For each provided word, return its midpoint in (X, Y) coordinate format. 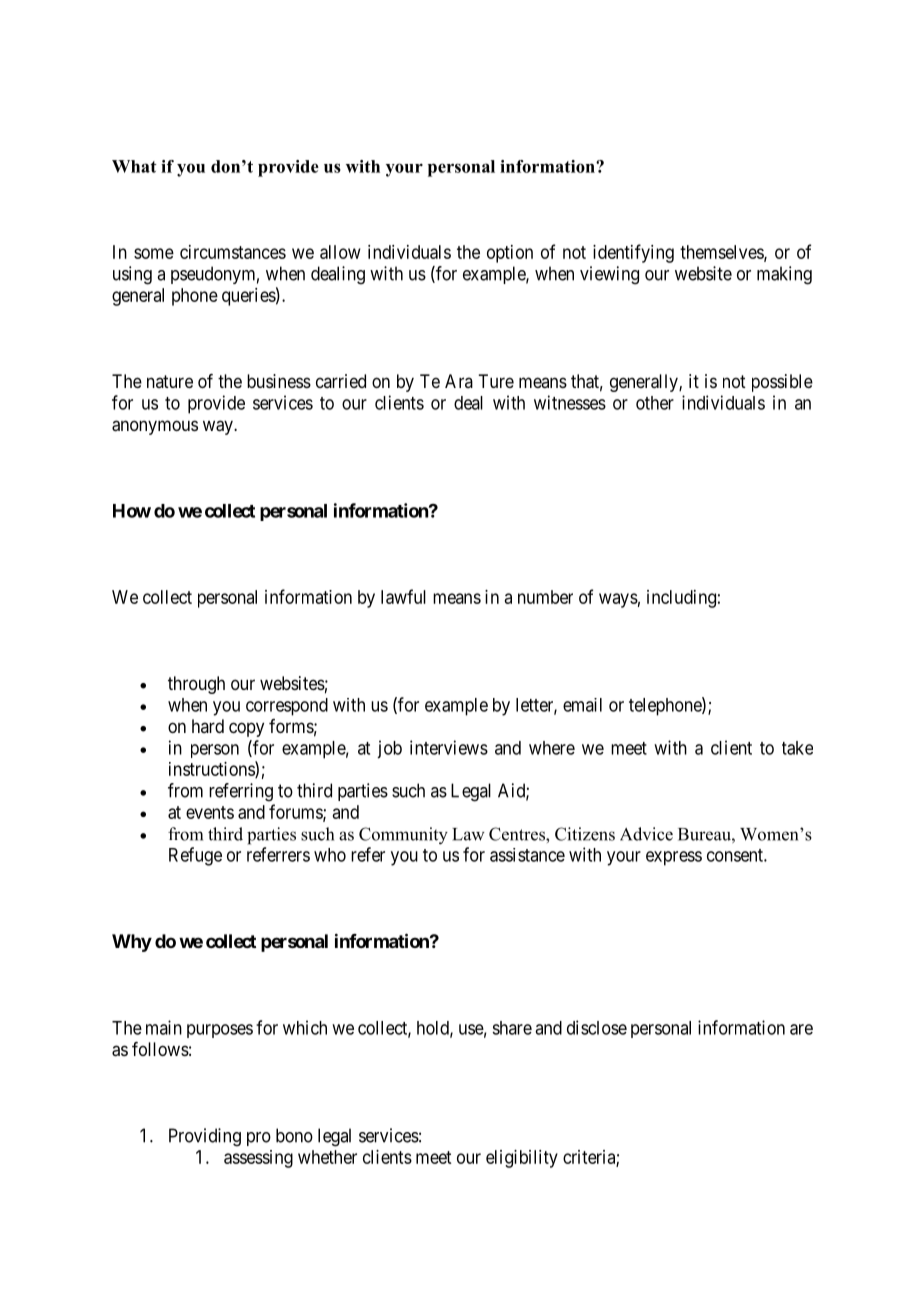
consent (736, 855)
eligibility (522, 1159)
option (510, 254)
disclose (597, 1027)
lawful (403, 596)
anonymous (155, 427)
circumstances (233, 252)
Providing (205, 1137)
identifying (633, 253)
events (210, 812)
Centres (518, 834)
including (681, 599)
